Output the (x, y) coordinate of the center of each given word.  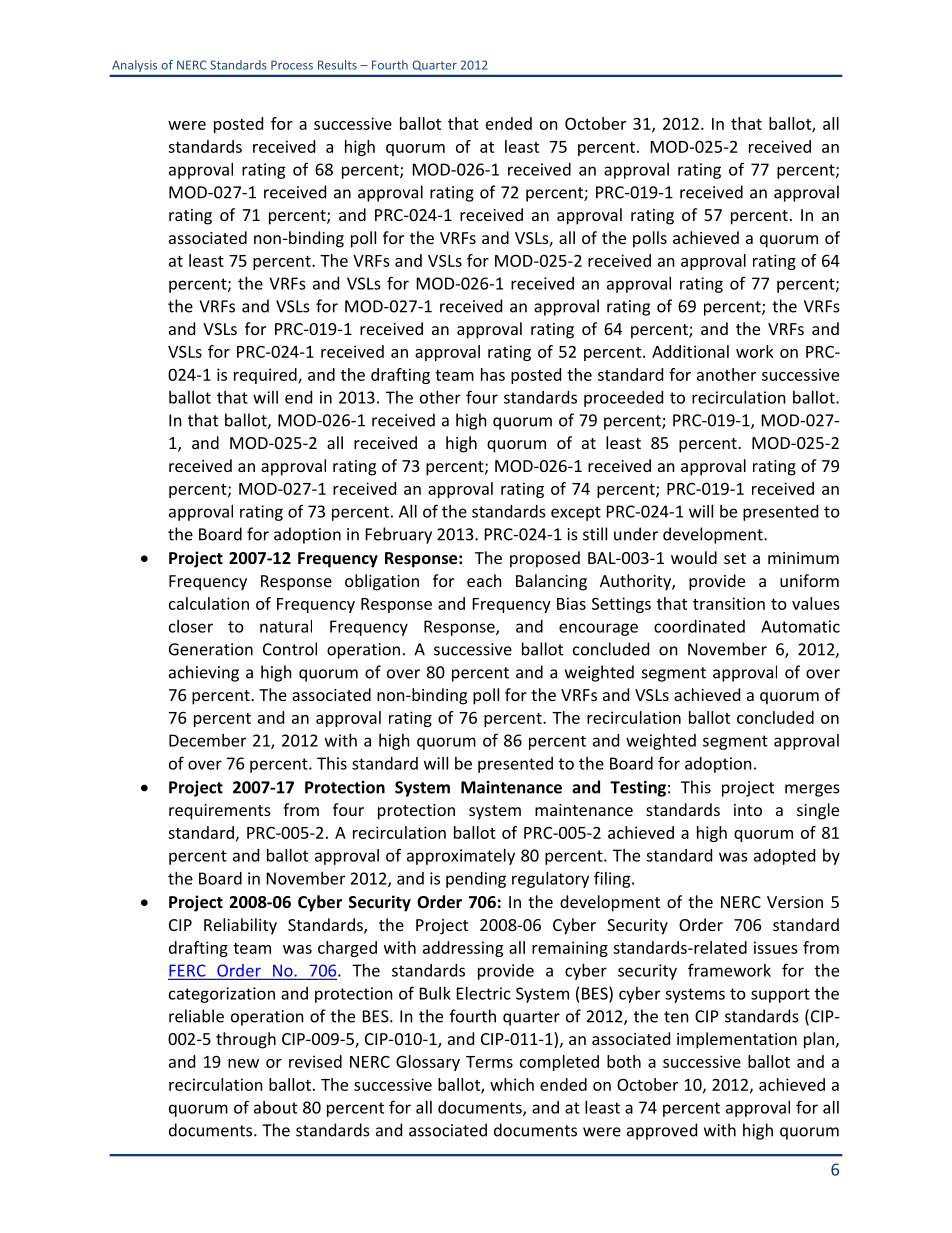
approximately (461, 857)
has (493, 374)
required (266, 376)
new (243, 1063)
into (748, 810)
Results (337, 65)
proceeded (623, 399)
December (207, 740)
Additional (690, 351)
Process (292, 65)
